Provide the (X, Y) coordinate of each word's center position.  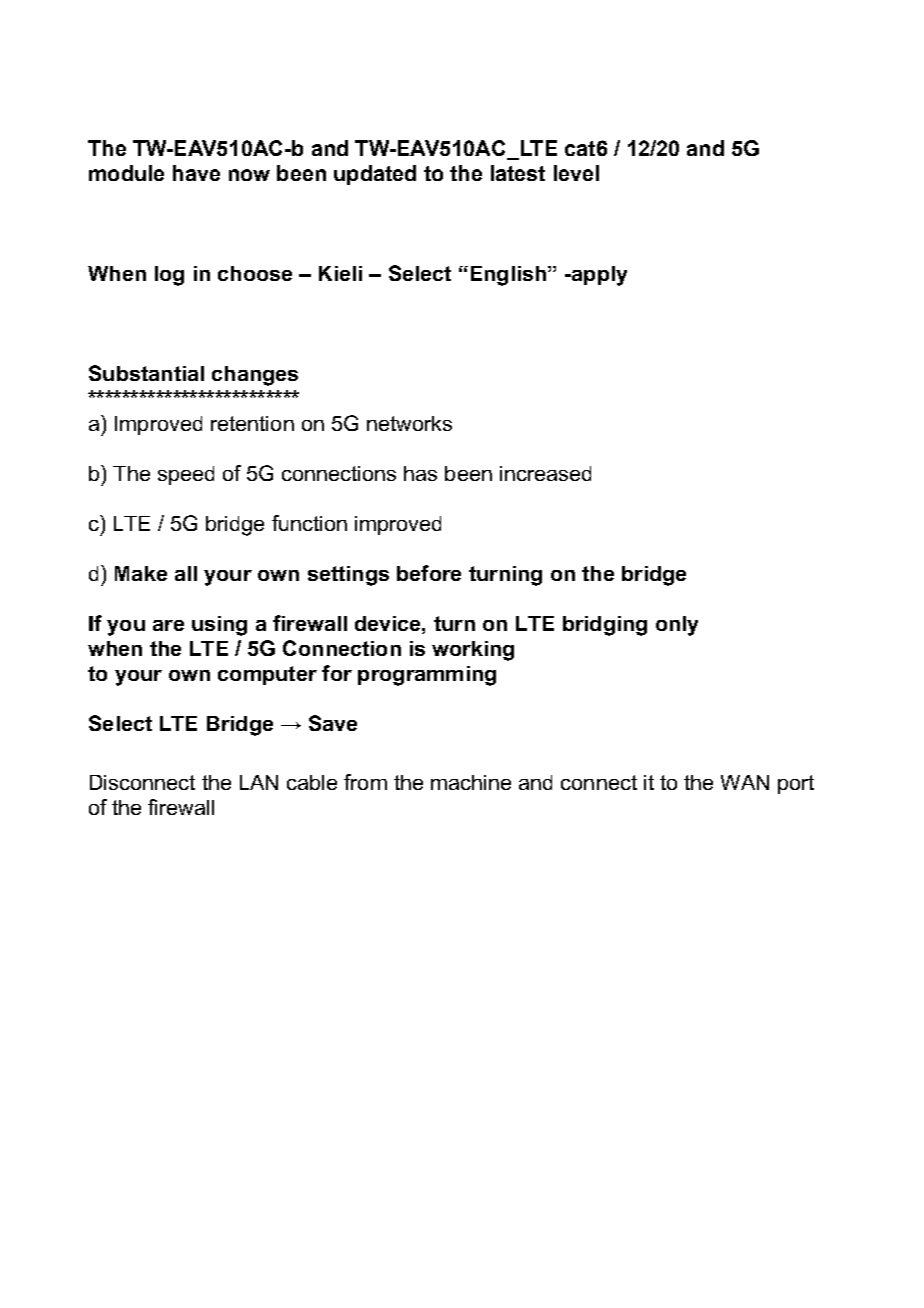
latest (518, 173)
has (420, 473)
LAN (259, 782)
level (576, 173)
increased (545, 473)
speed (186, 475)
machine (471, 782)
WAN (745, 782)
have (196, 173)
